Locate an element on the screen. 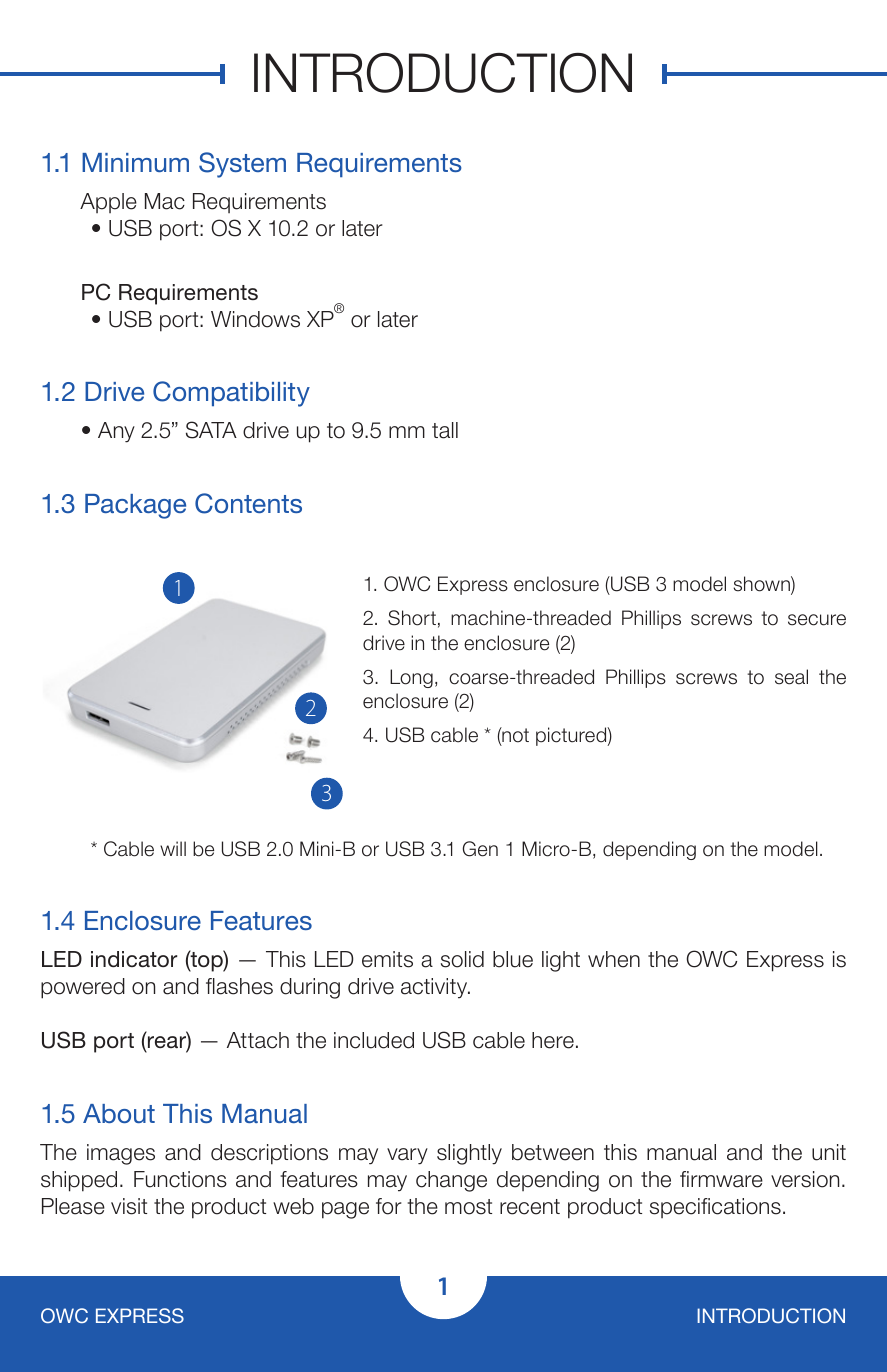 This screenshot has height=1372, width=887. secure is located at coordinates (817, 620).
